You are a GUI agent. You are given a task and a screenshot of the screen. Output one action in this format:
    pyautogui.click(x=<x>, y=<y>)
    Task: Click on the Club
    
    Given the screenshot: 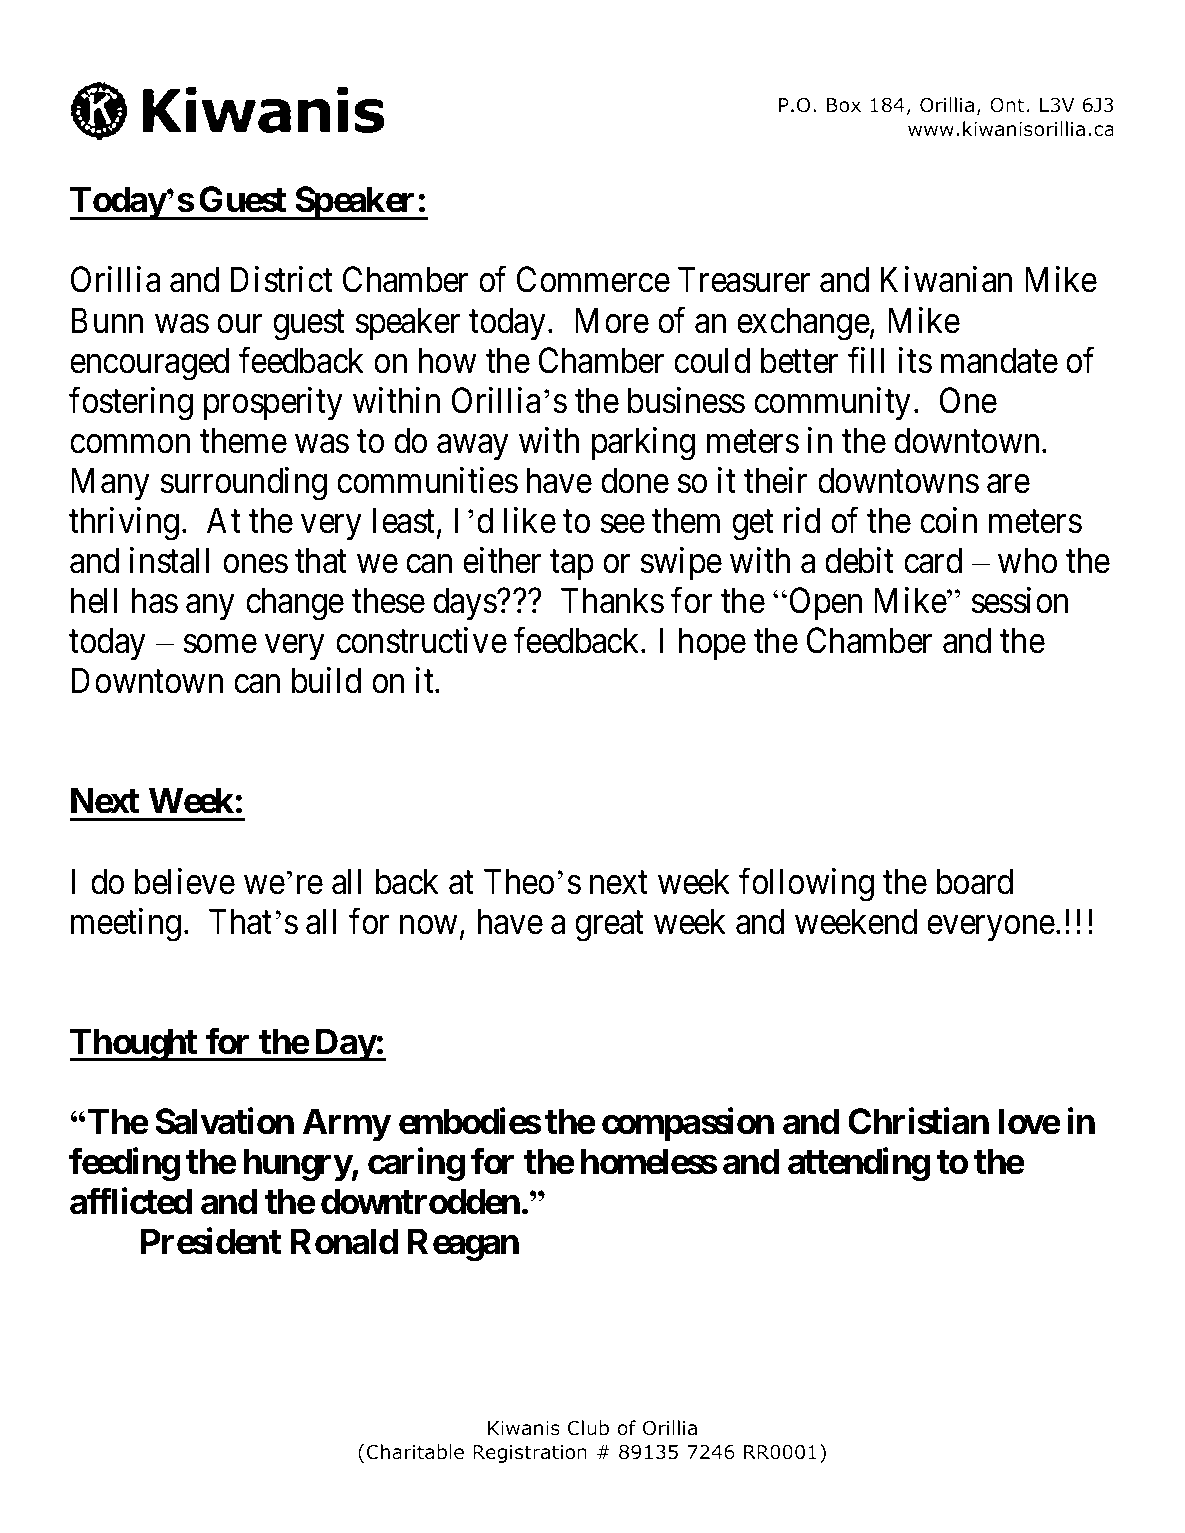 What is the action you would take?
    pyautogui.click(x=588, y=1428)
